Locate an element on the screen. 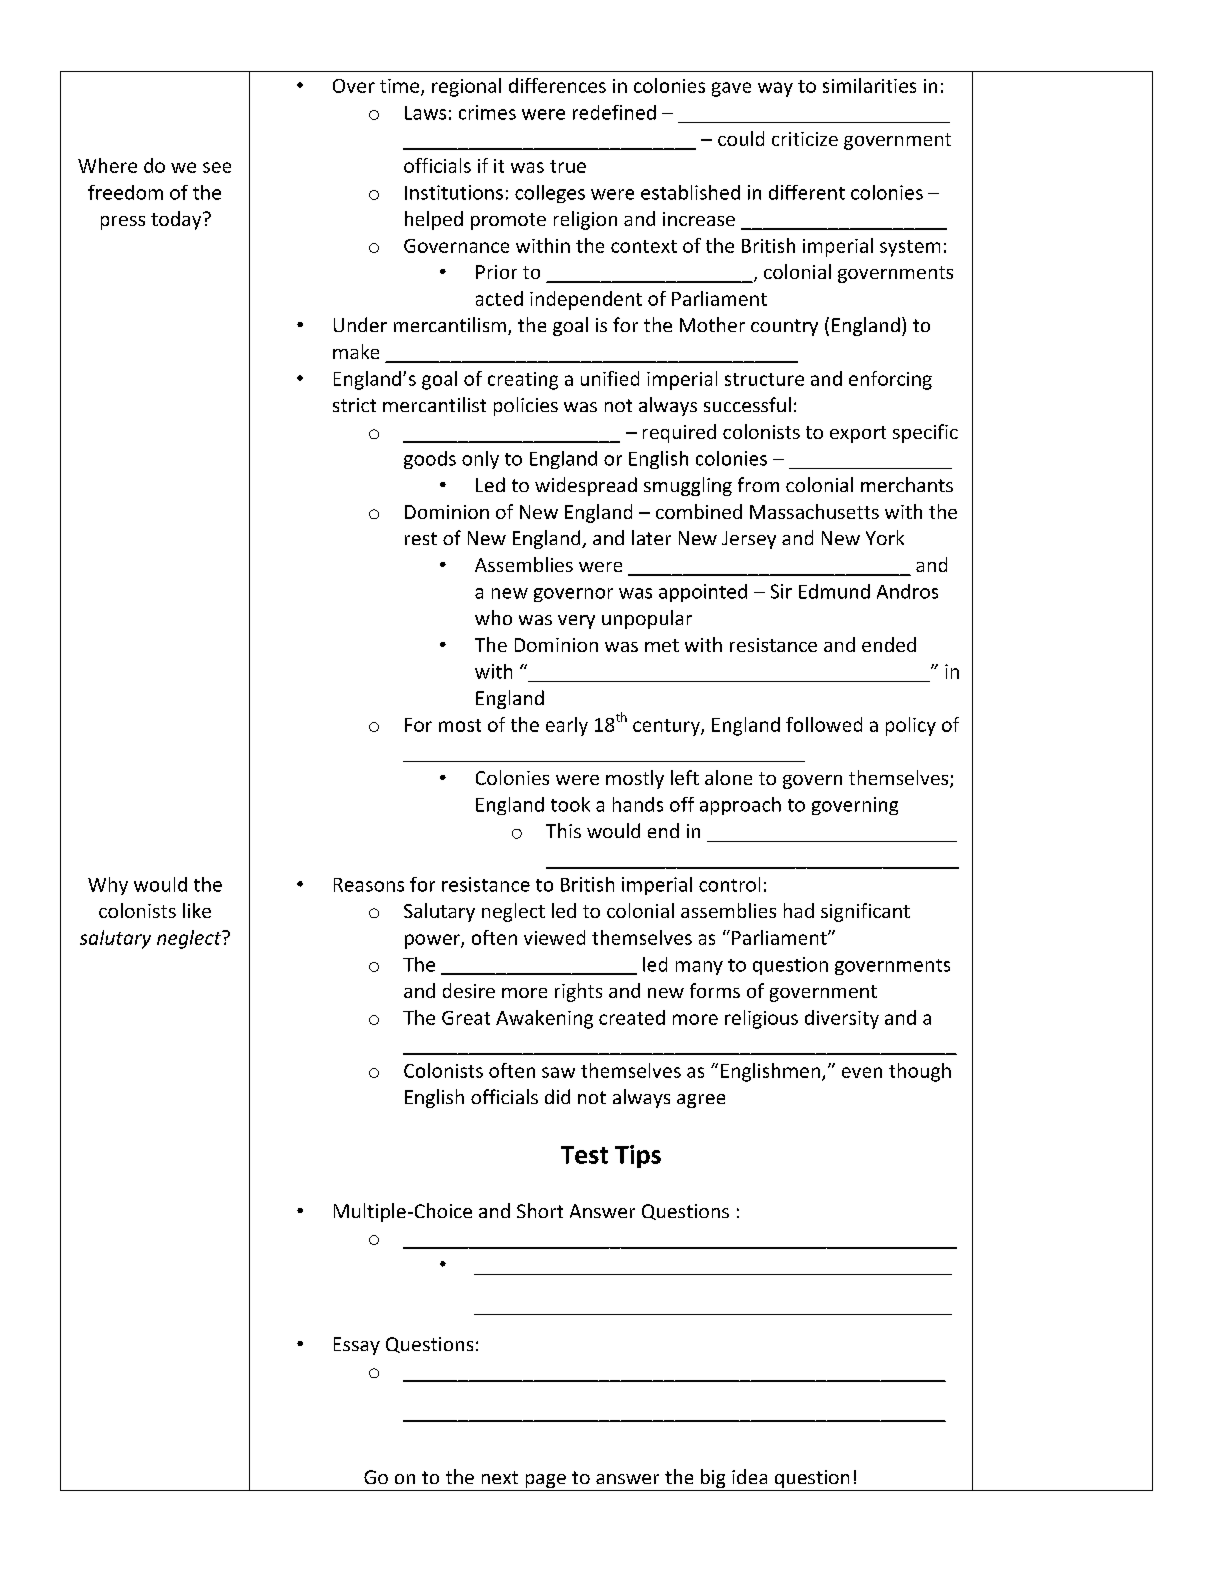  Essay is located at coordinates (357, 1346).
